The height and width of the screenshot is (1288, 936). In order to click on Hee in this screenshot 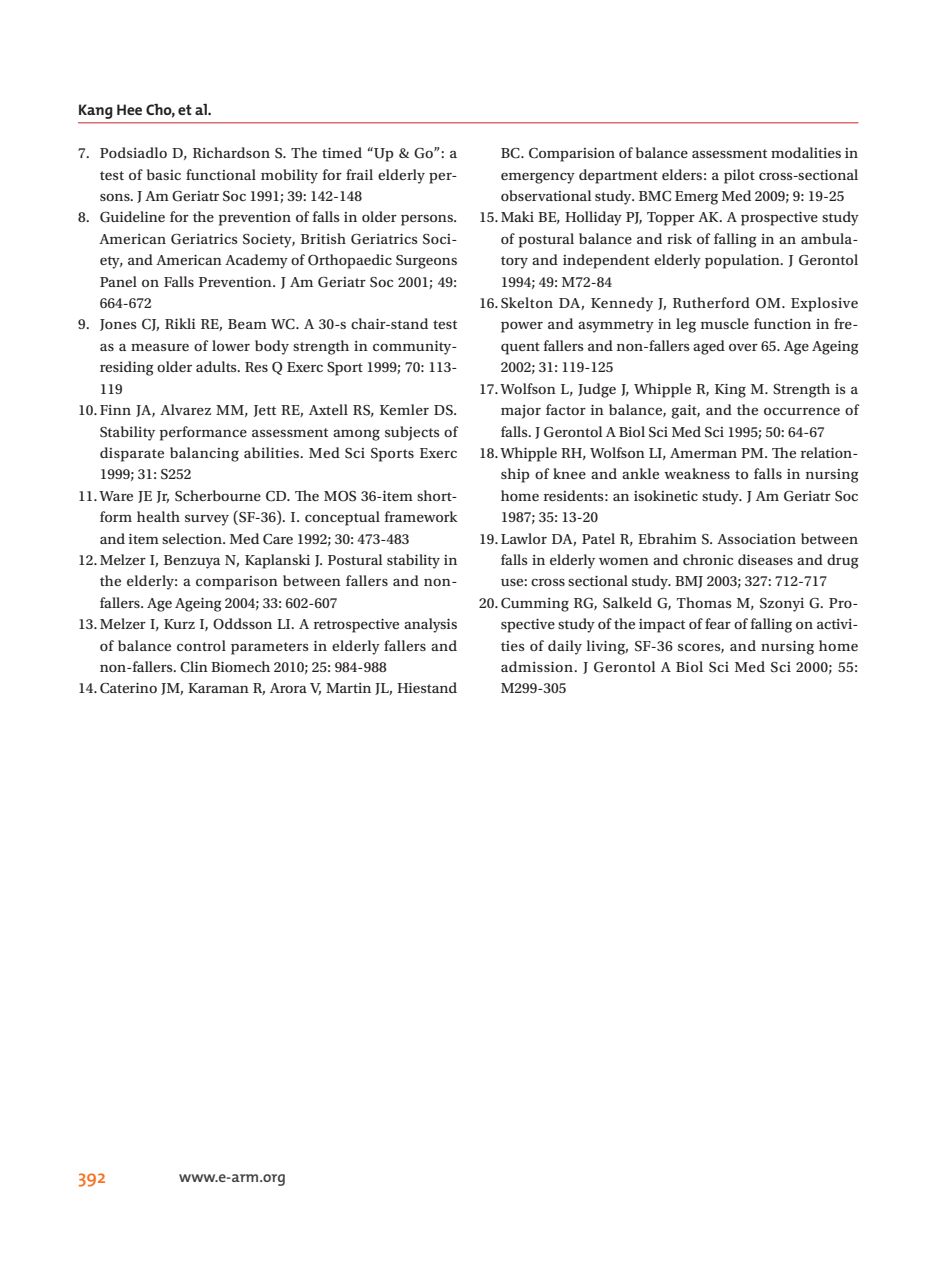, I will do `click(129, 109)`.
